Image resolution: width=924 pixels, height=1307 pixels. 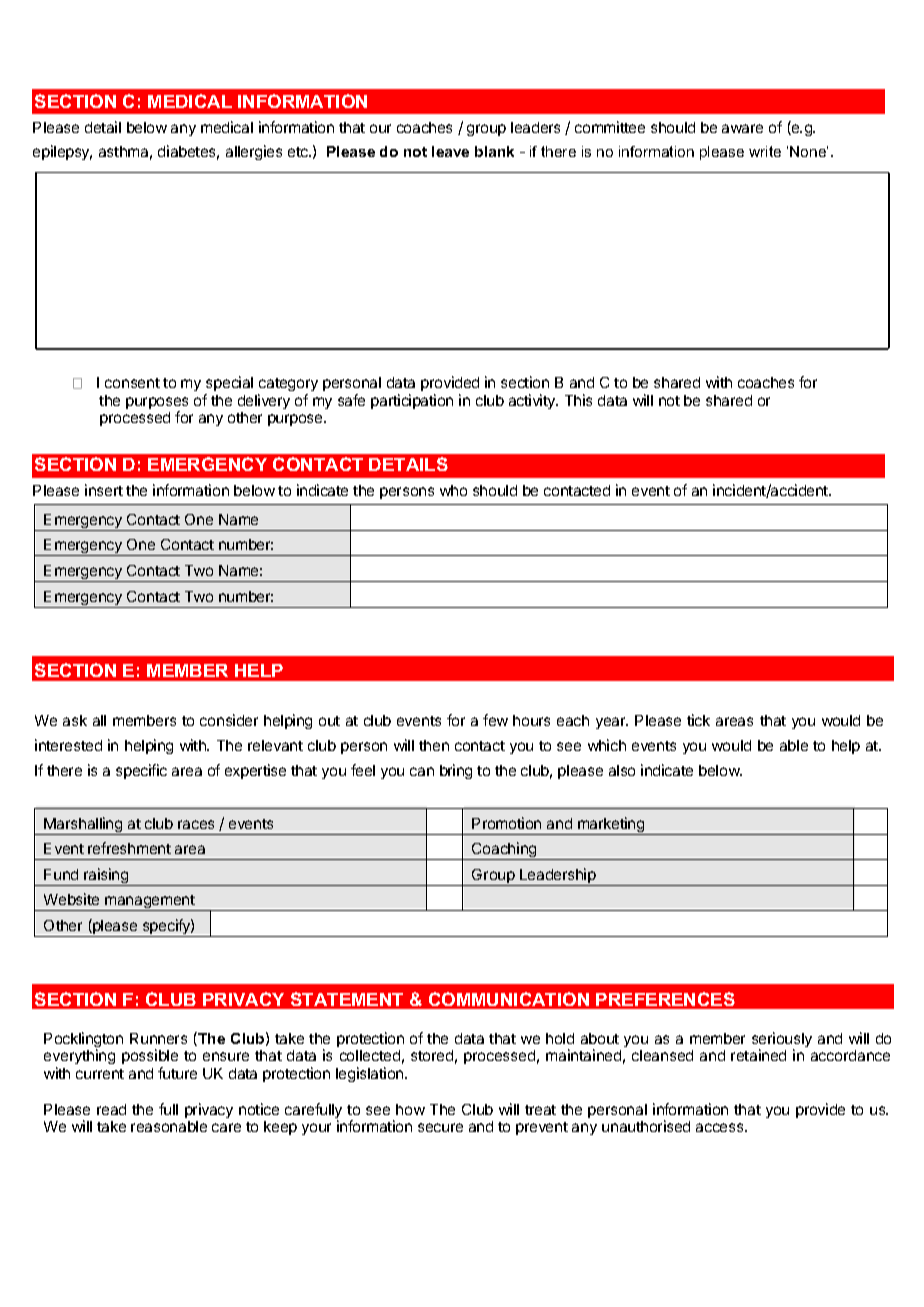 What do you see at coordinates (177, 1073) in the document?
I see `future` at bounding box center [177, 1073].
